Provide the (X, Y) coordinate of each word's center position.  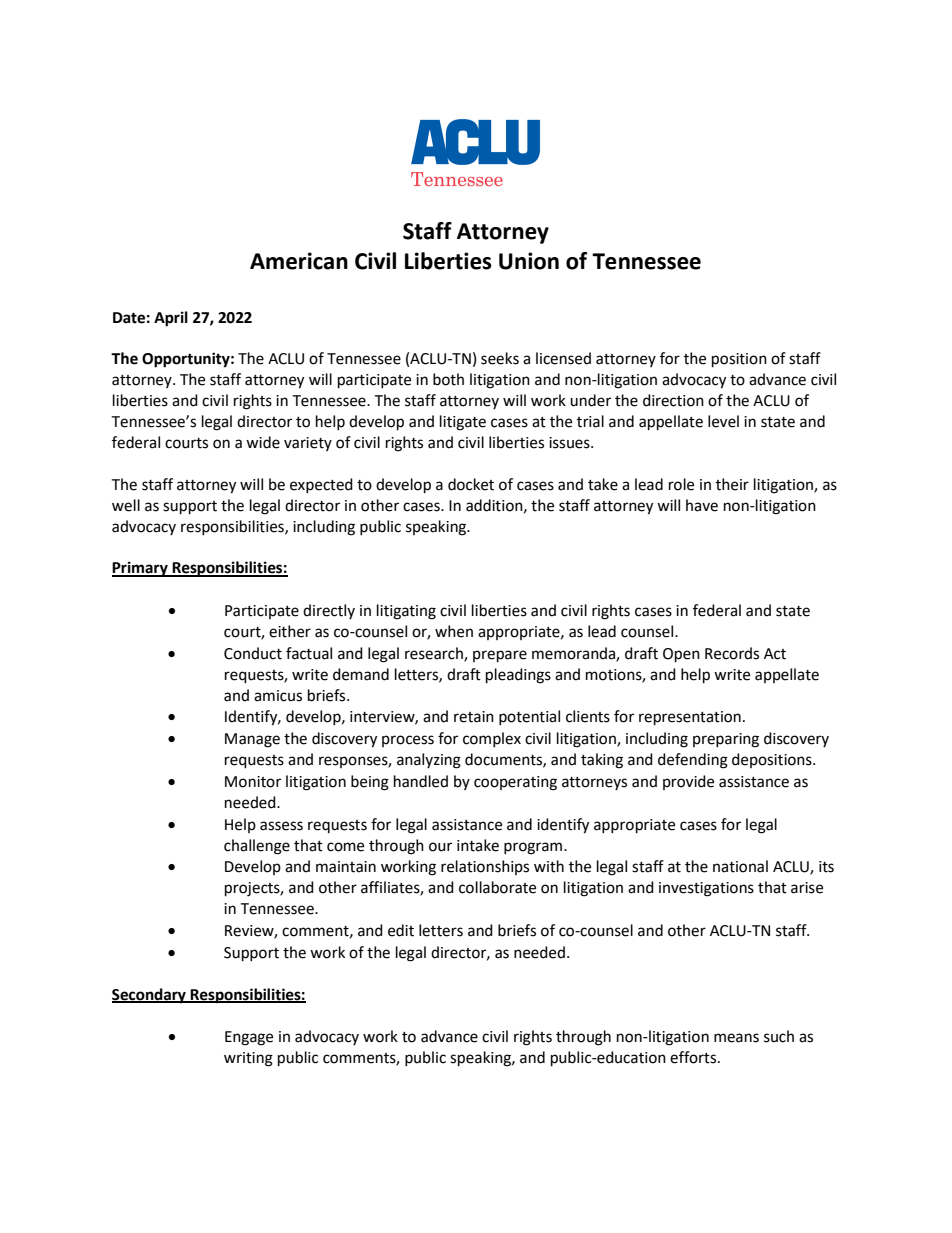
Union (529, 261)
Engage (249, 1038)
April (171, 319)
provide (688, 782)
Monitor (253, 782)
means (736, 1038)
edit (401, 930)
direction (673, 400)
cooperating (515, 783)
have (702, 505)
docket (471, 484)
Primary (141, 569)
